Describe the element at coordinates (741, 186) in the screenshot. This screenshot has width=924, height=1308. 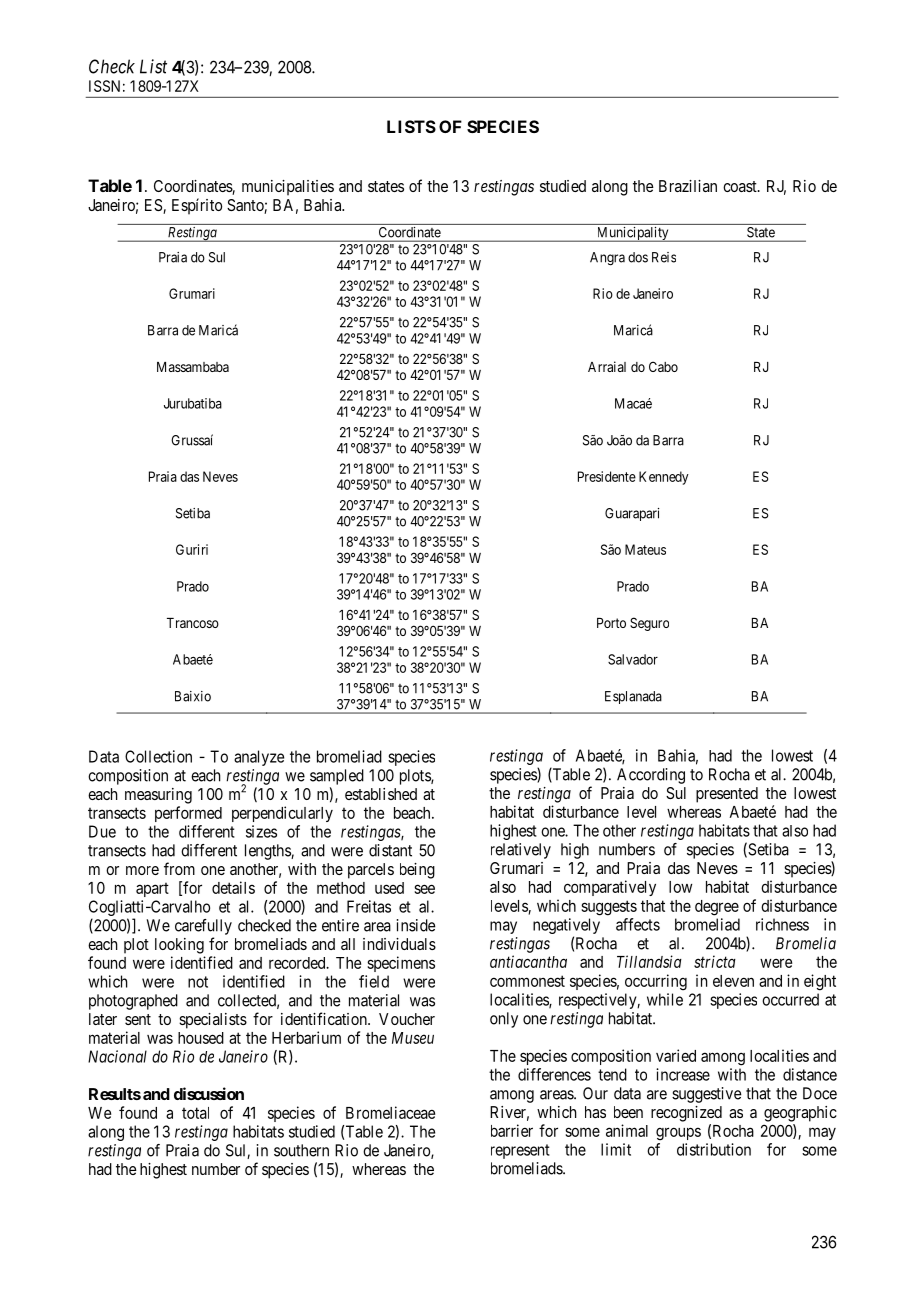
I see `coast` at that location.
